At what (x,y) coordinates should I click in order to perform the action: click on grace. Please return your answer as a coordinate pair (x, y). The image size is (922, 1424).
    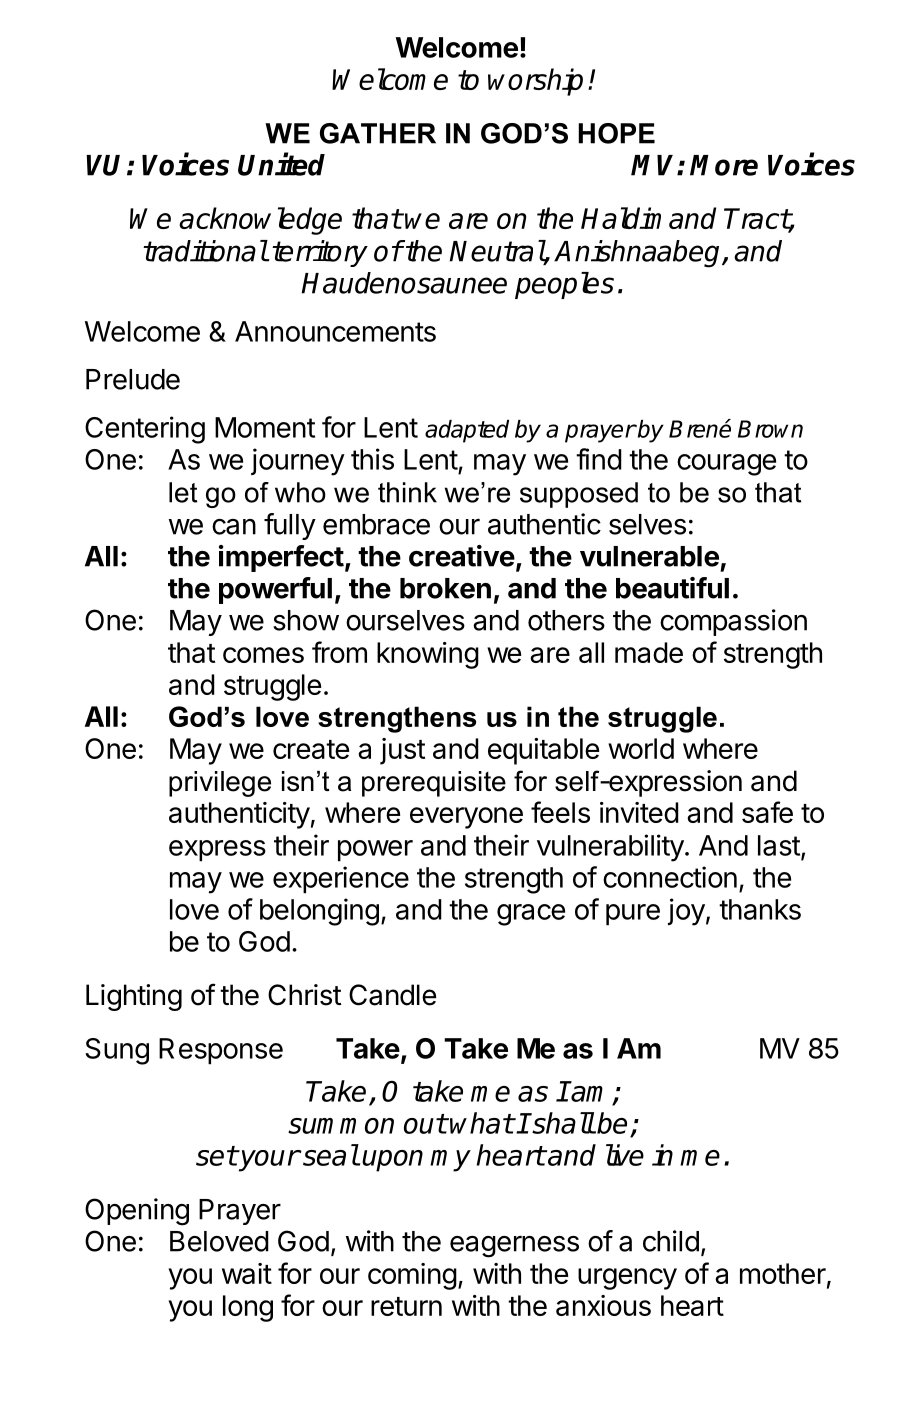
    Looking at the image, I should click on (531, 915).
